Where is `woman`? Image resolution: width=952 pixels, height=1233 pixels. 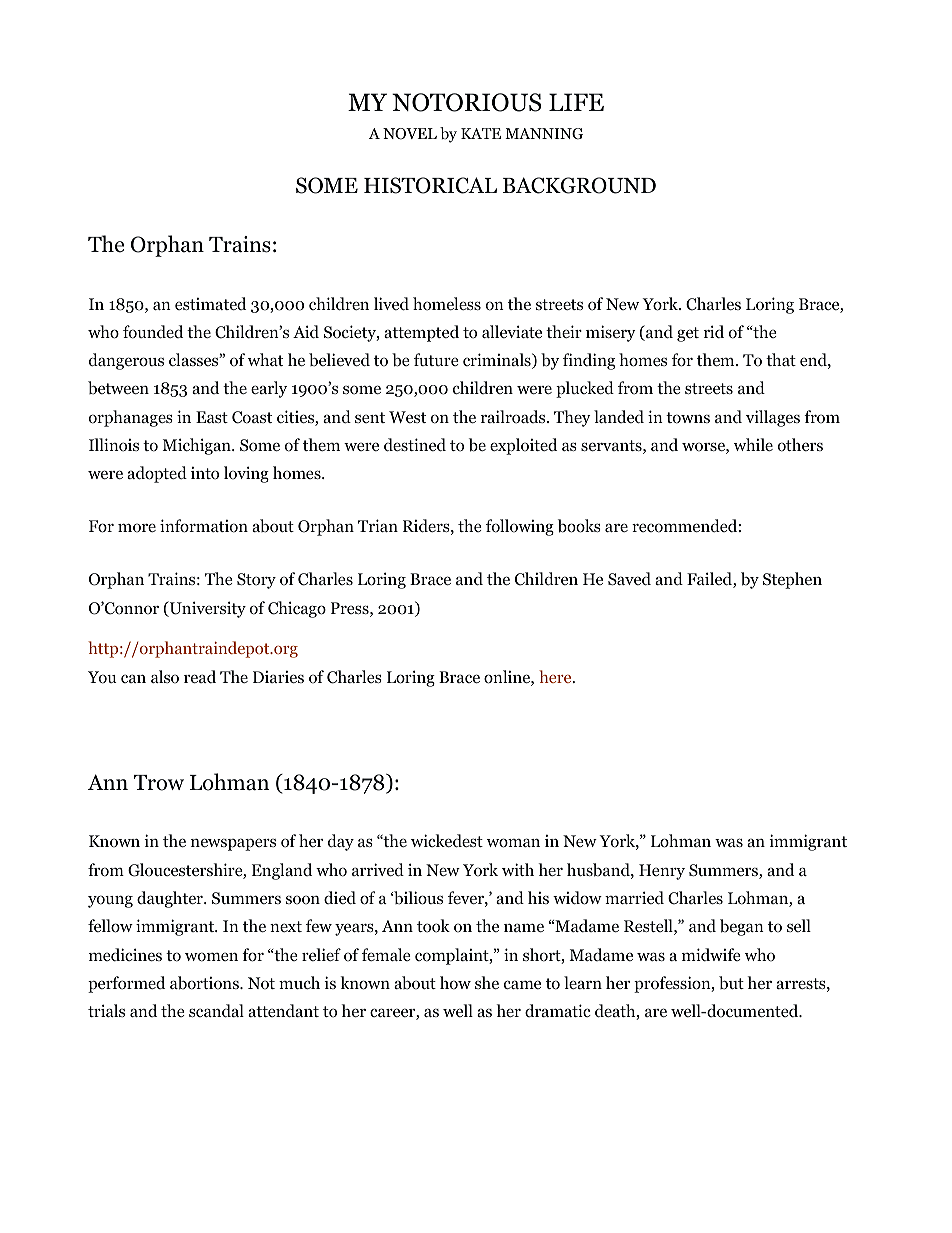
woman is located at coordinates (513, 843).
